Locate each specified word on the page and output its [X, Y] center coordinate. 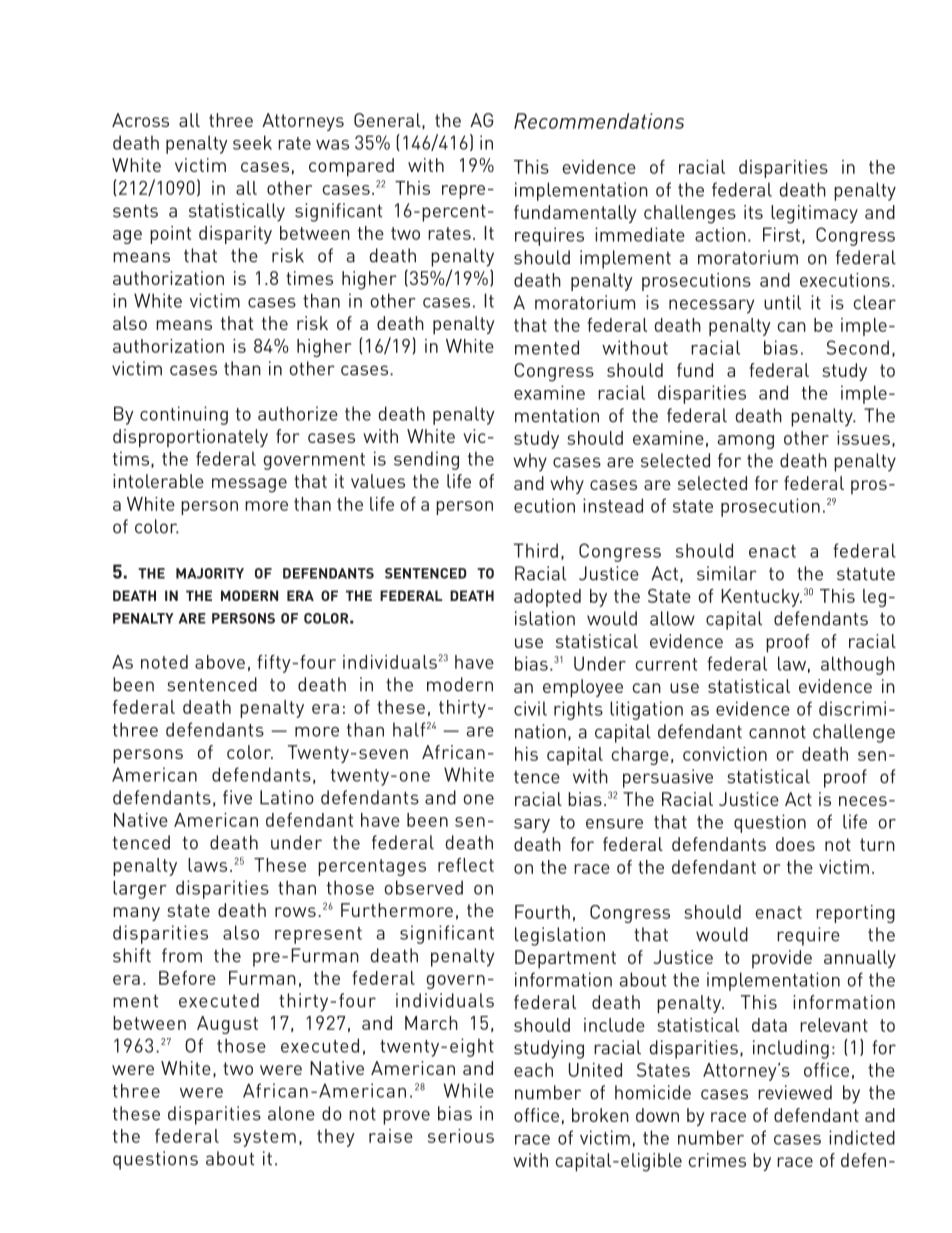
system [264, 1138]
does [795, 844]
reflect [466, 865]
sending [426, 460]
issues [863, 438]
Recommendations [599, 121]
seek [252, 142]
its [753, 212]
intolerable [158, 481]
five [237, 797]
